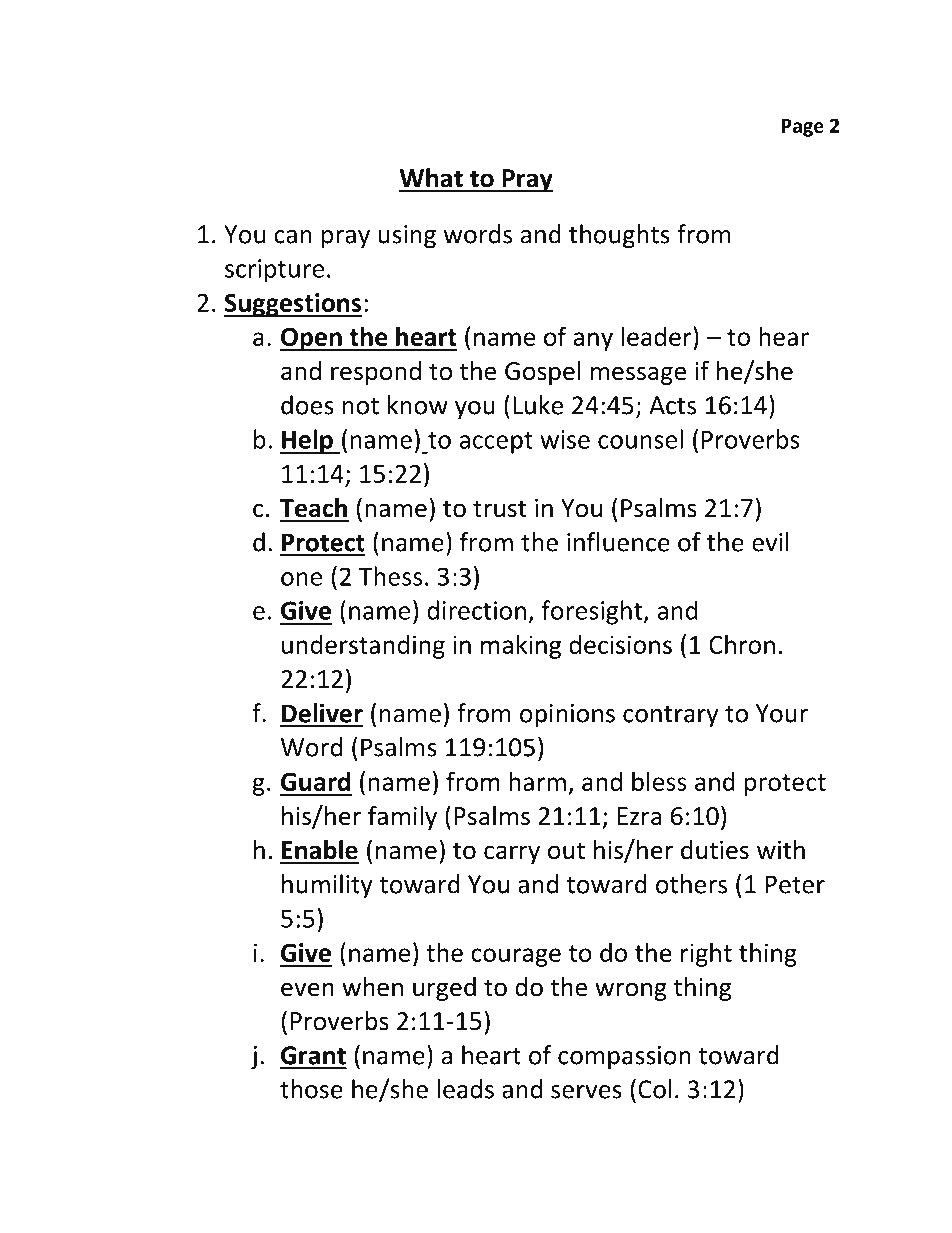  Describe the element at coordinates (315, 781) in the image. I see `Guard` at that location.
